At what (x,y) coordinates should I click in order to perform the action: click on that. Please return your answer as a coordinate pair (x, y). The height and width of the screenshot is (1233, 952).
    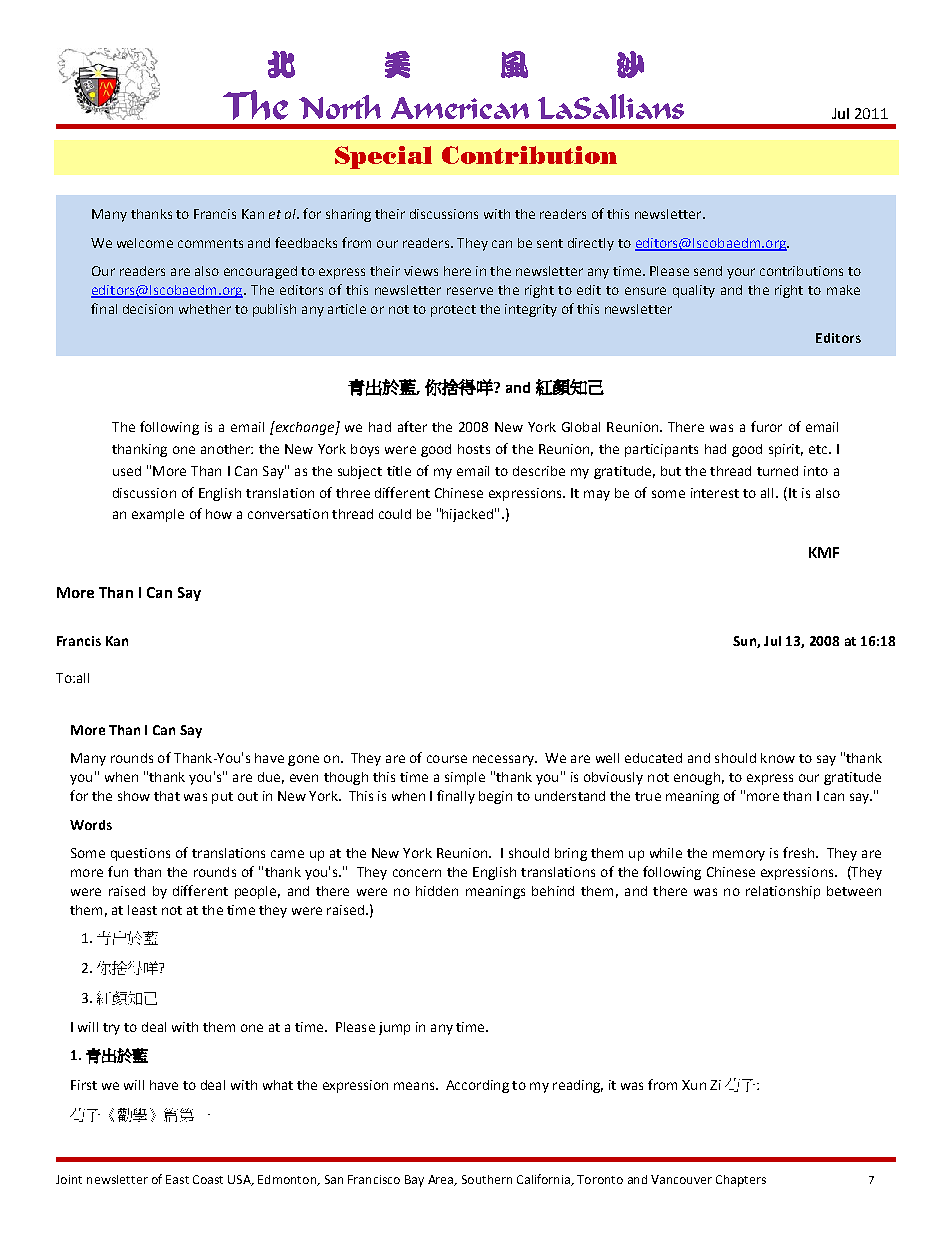
    Looking at the image, I should click on (167, 796).
